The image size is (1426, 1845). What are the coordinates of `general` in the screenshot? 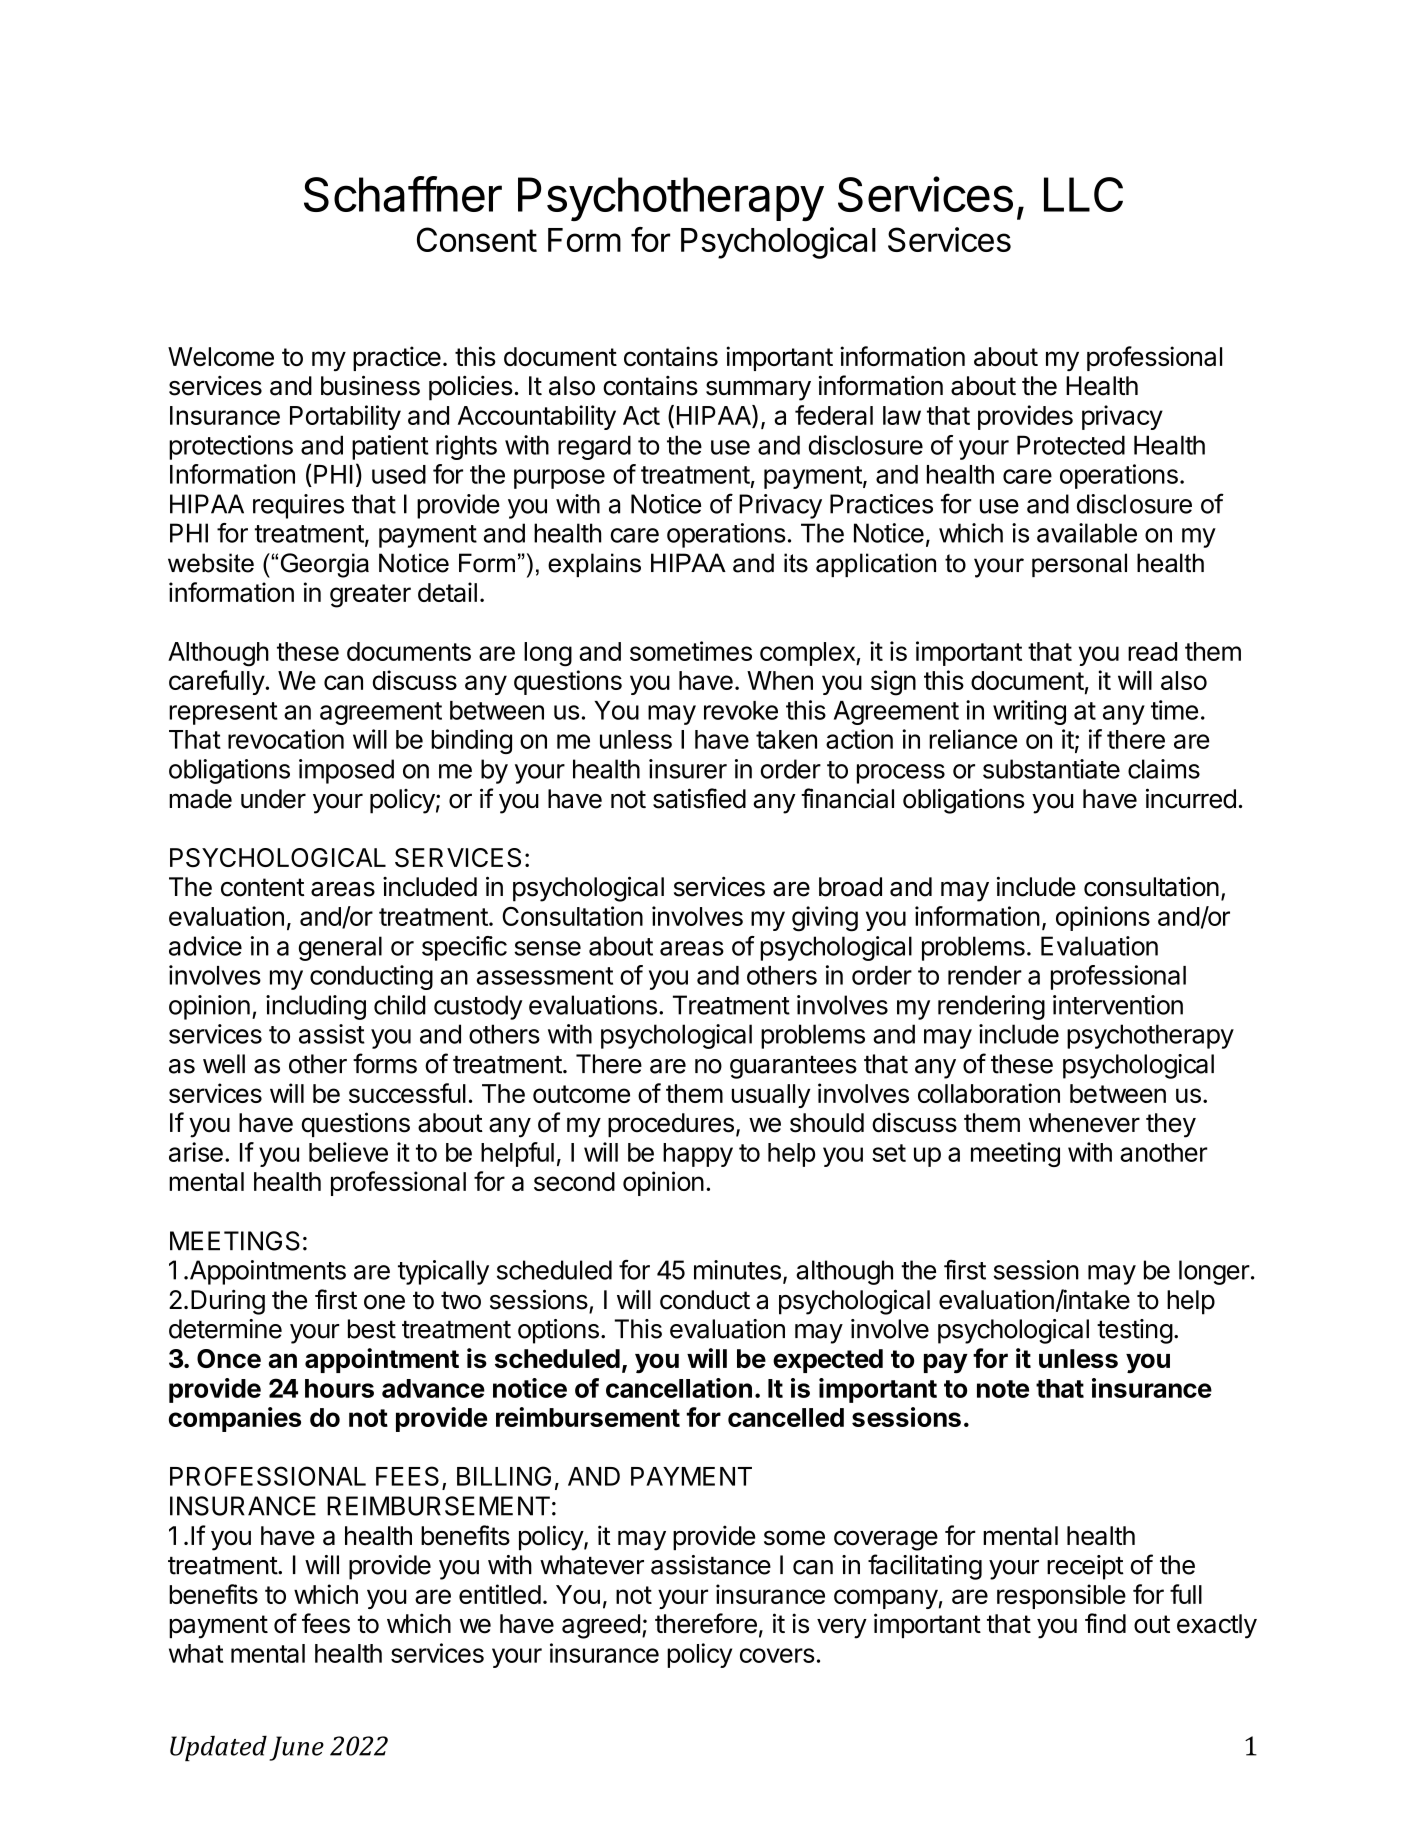 It's located at (340, 948).
